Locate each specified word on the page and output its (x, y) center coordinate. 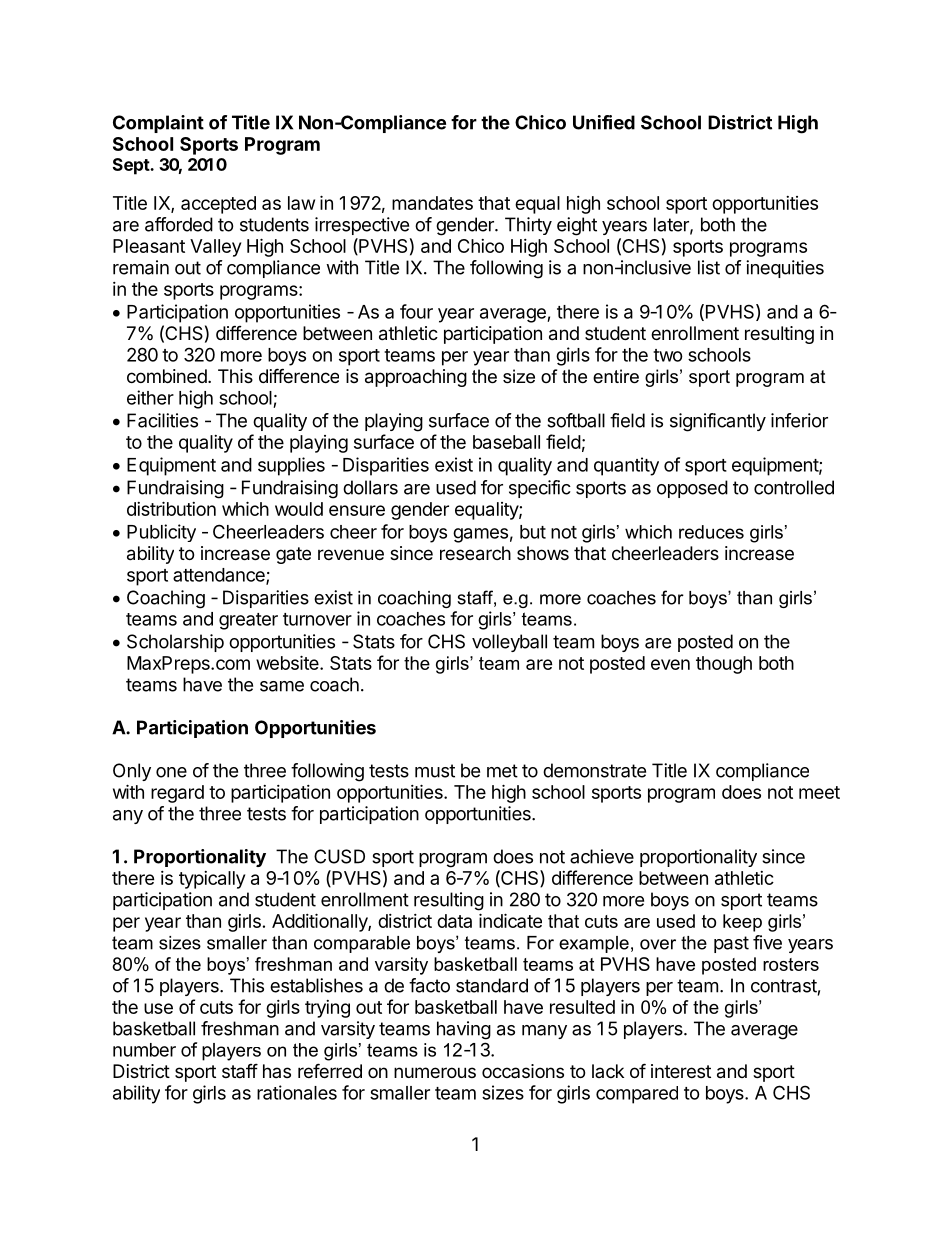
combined (167, 376)
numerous (435, 1072)
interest (681, 1071)
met (502, 771)
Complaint (158, 124)
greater (248, 621)
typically (212, 880)
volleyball (509, 643)
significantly (718, 422)
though (724, 665)
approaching (416, 378)
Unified (604, 122)
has (277, 1071)
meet (819, 792)
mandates (432, 203)
